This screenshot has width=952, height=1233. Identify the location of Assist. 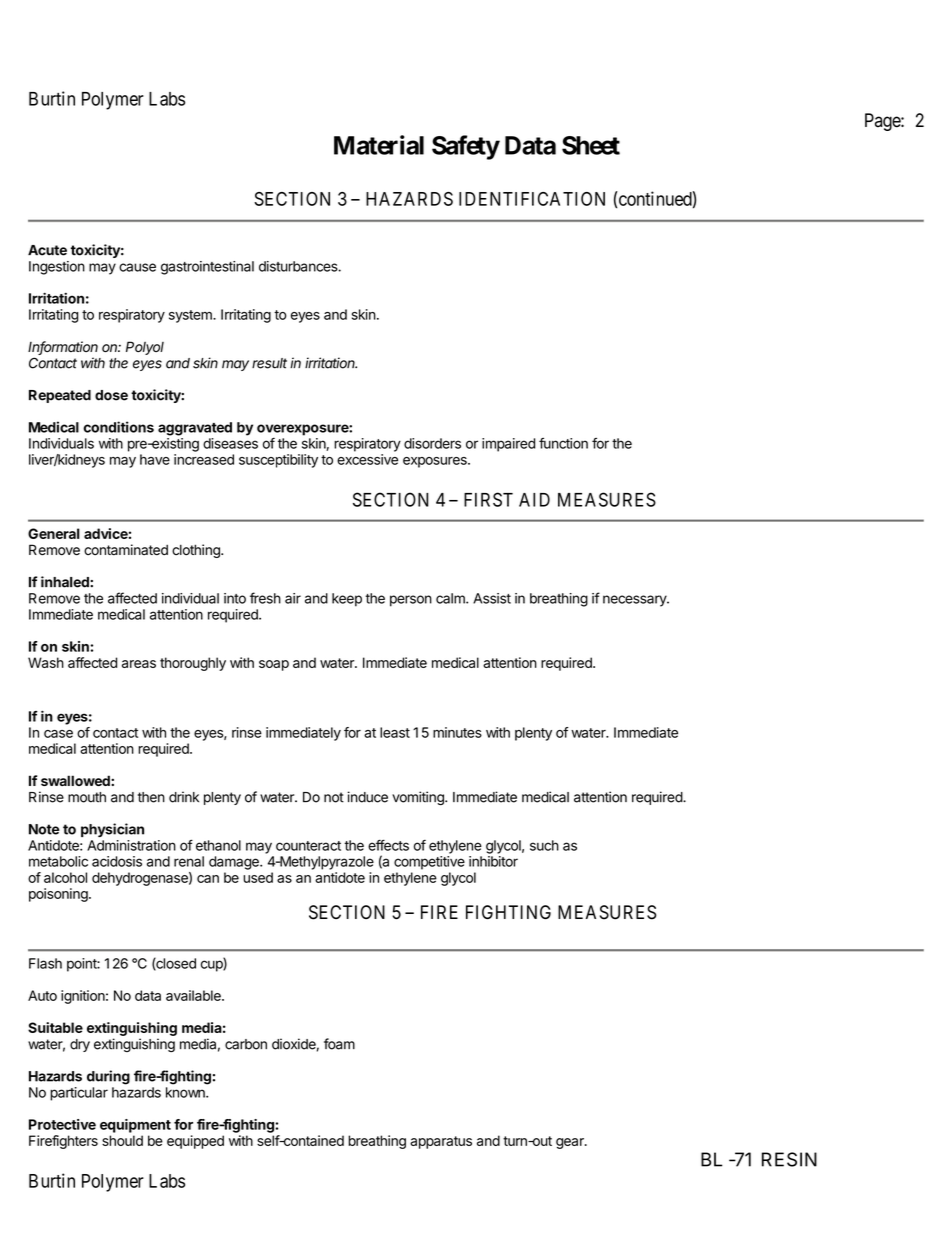
(492, 598).
